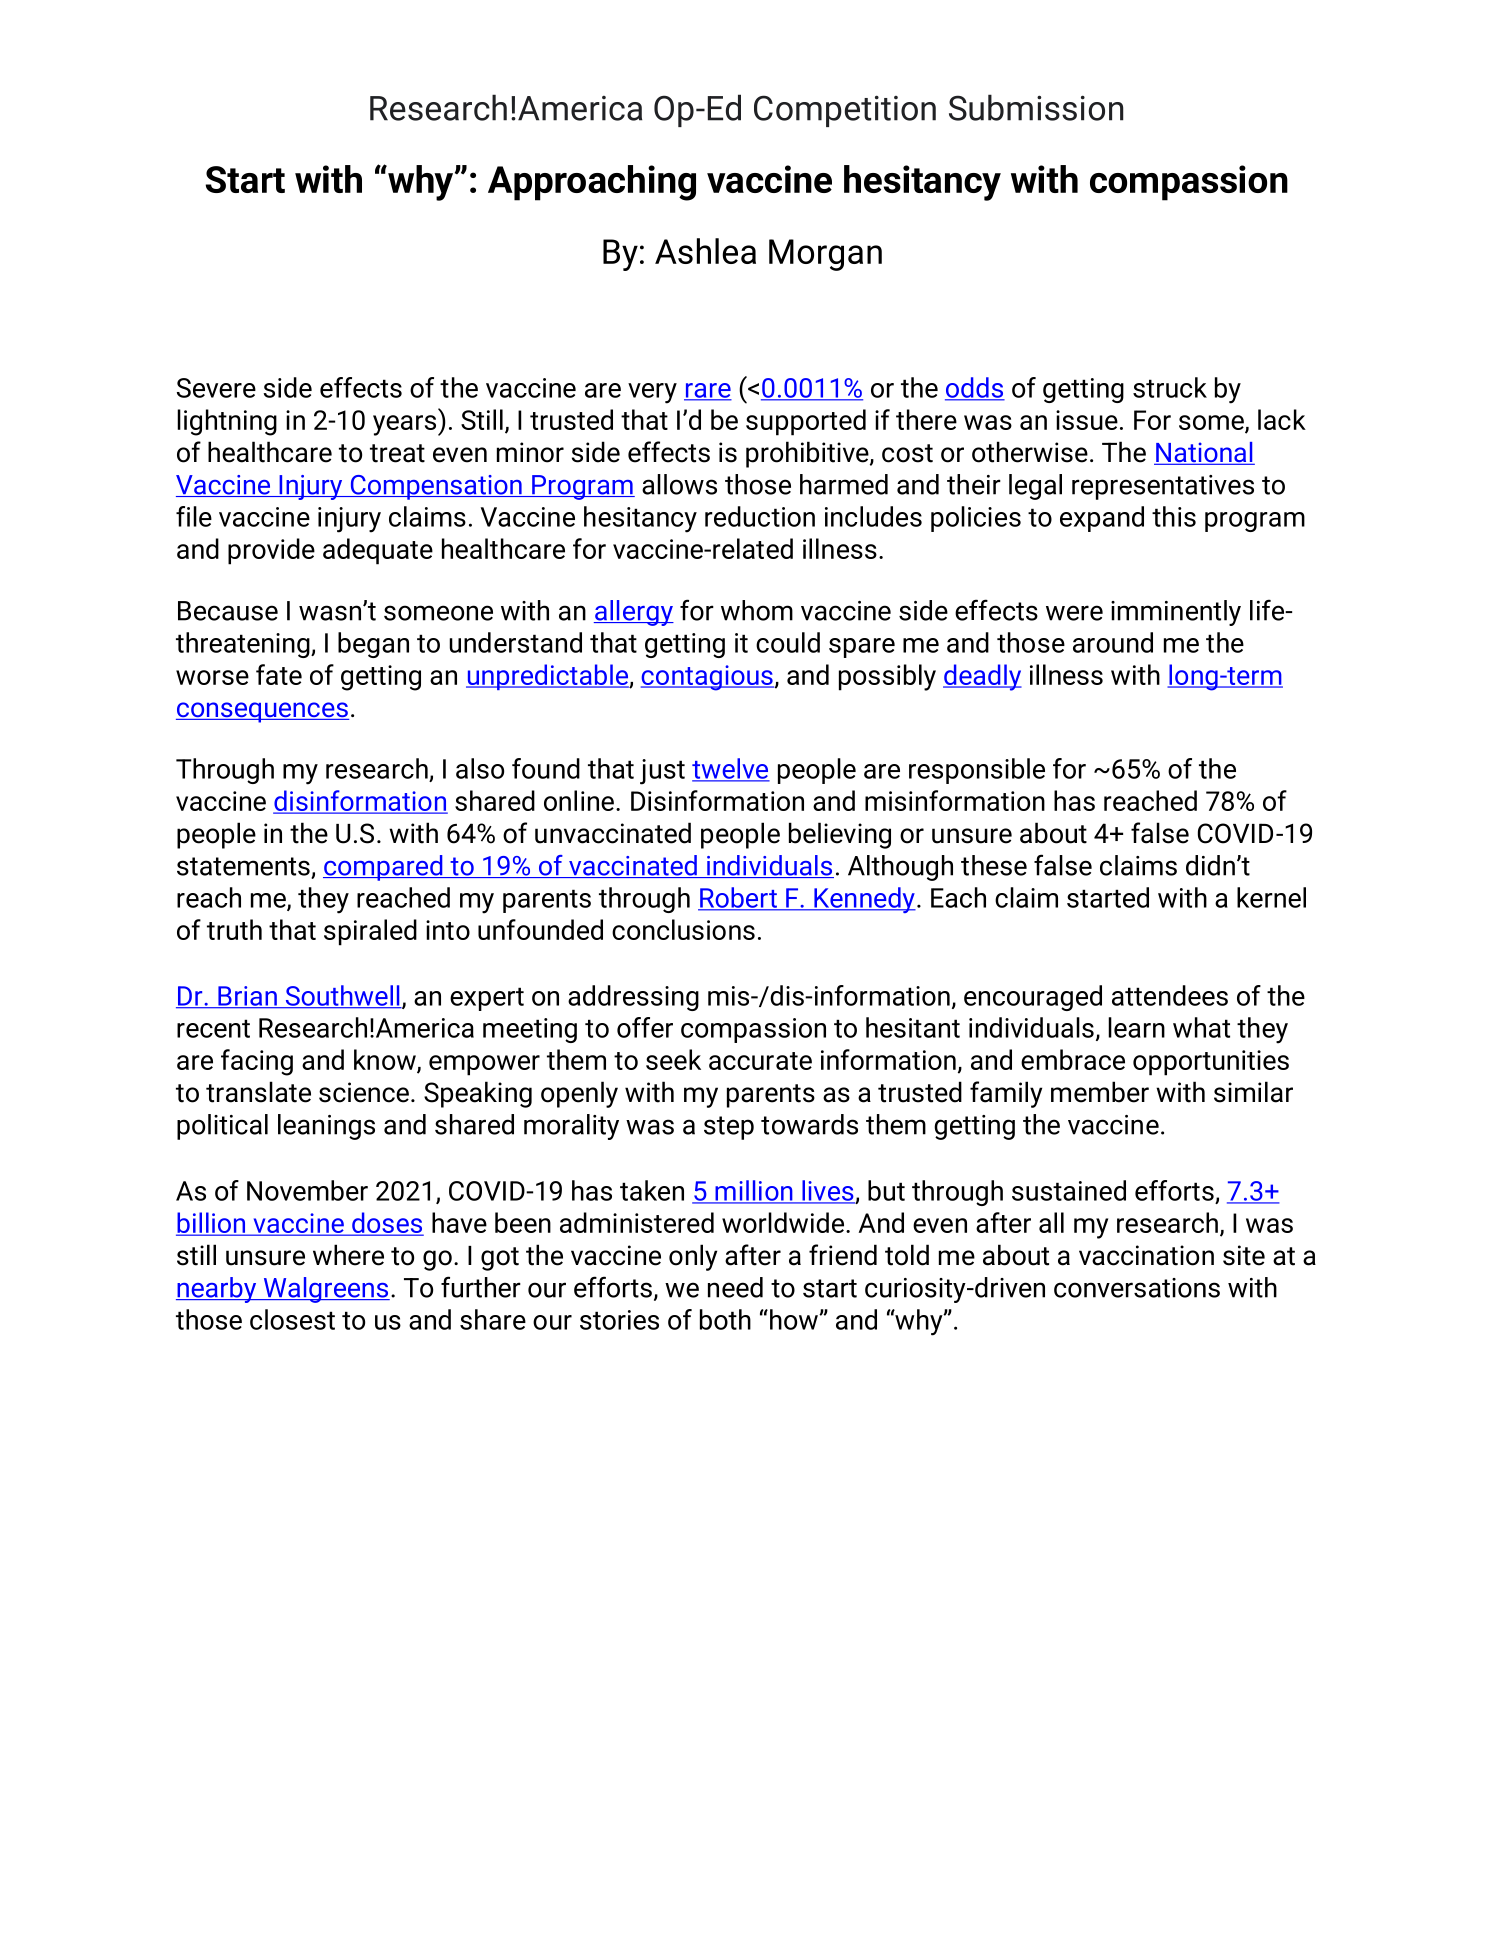 The height and width of the screenshot is (1934, 1494). What do you see at coordinates (845, 111) in the screenshot?
I see `Competition` at bounding box center [845, 111].
